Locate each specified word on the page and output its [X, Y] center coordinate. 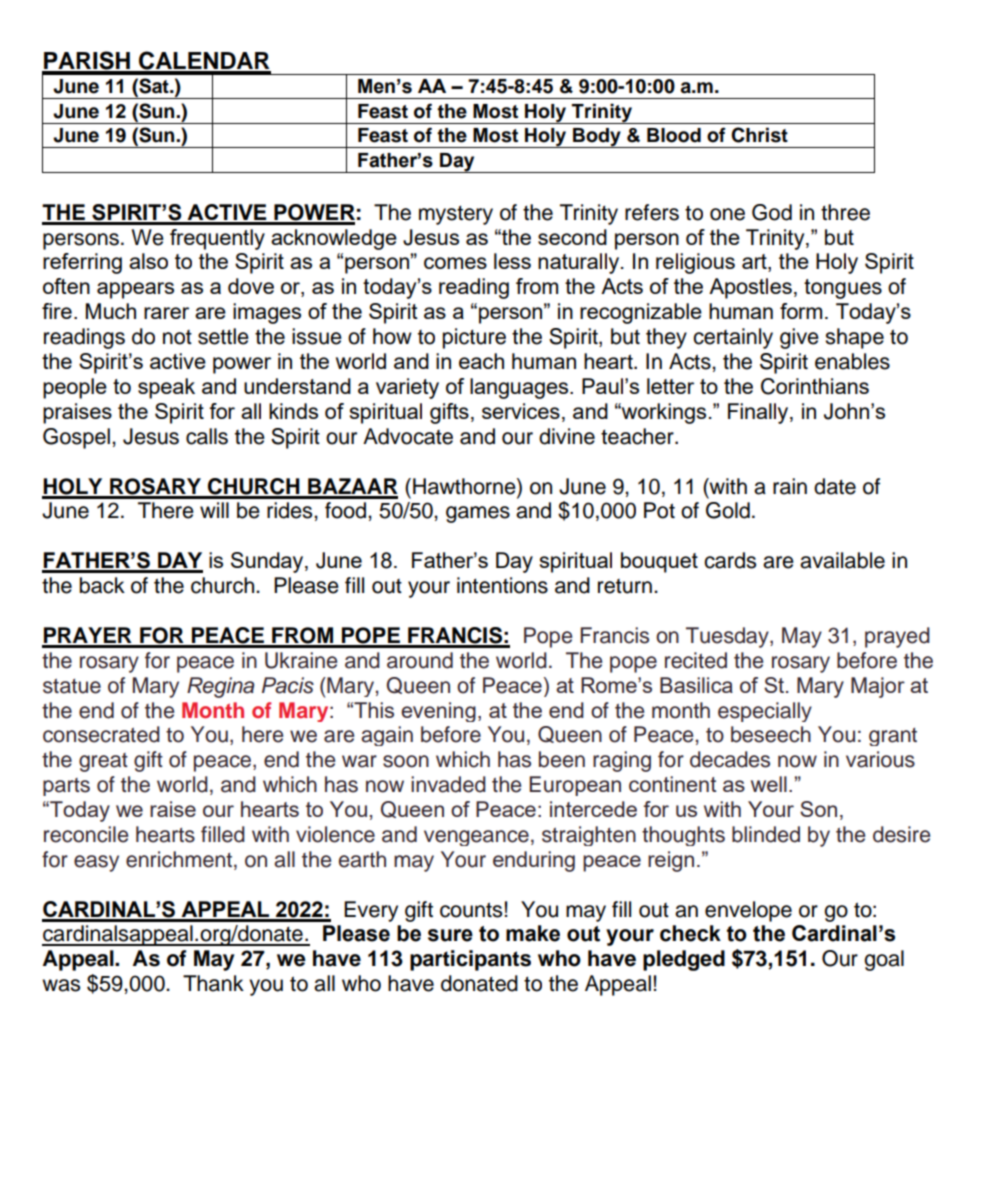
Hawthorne [465, 486]
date [835, 486]
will [214, 510]
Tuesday [728, 637]
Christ [759, 135]
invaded [448, 784]
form [801, 311]
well [769, 784]
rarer [166, 313]
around [420, 660]
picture [474, 338]
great [103, 762]
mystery [456, 215]
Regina [220, 687]
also [148, 261]
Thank [213, 983]
